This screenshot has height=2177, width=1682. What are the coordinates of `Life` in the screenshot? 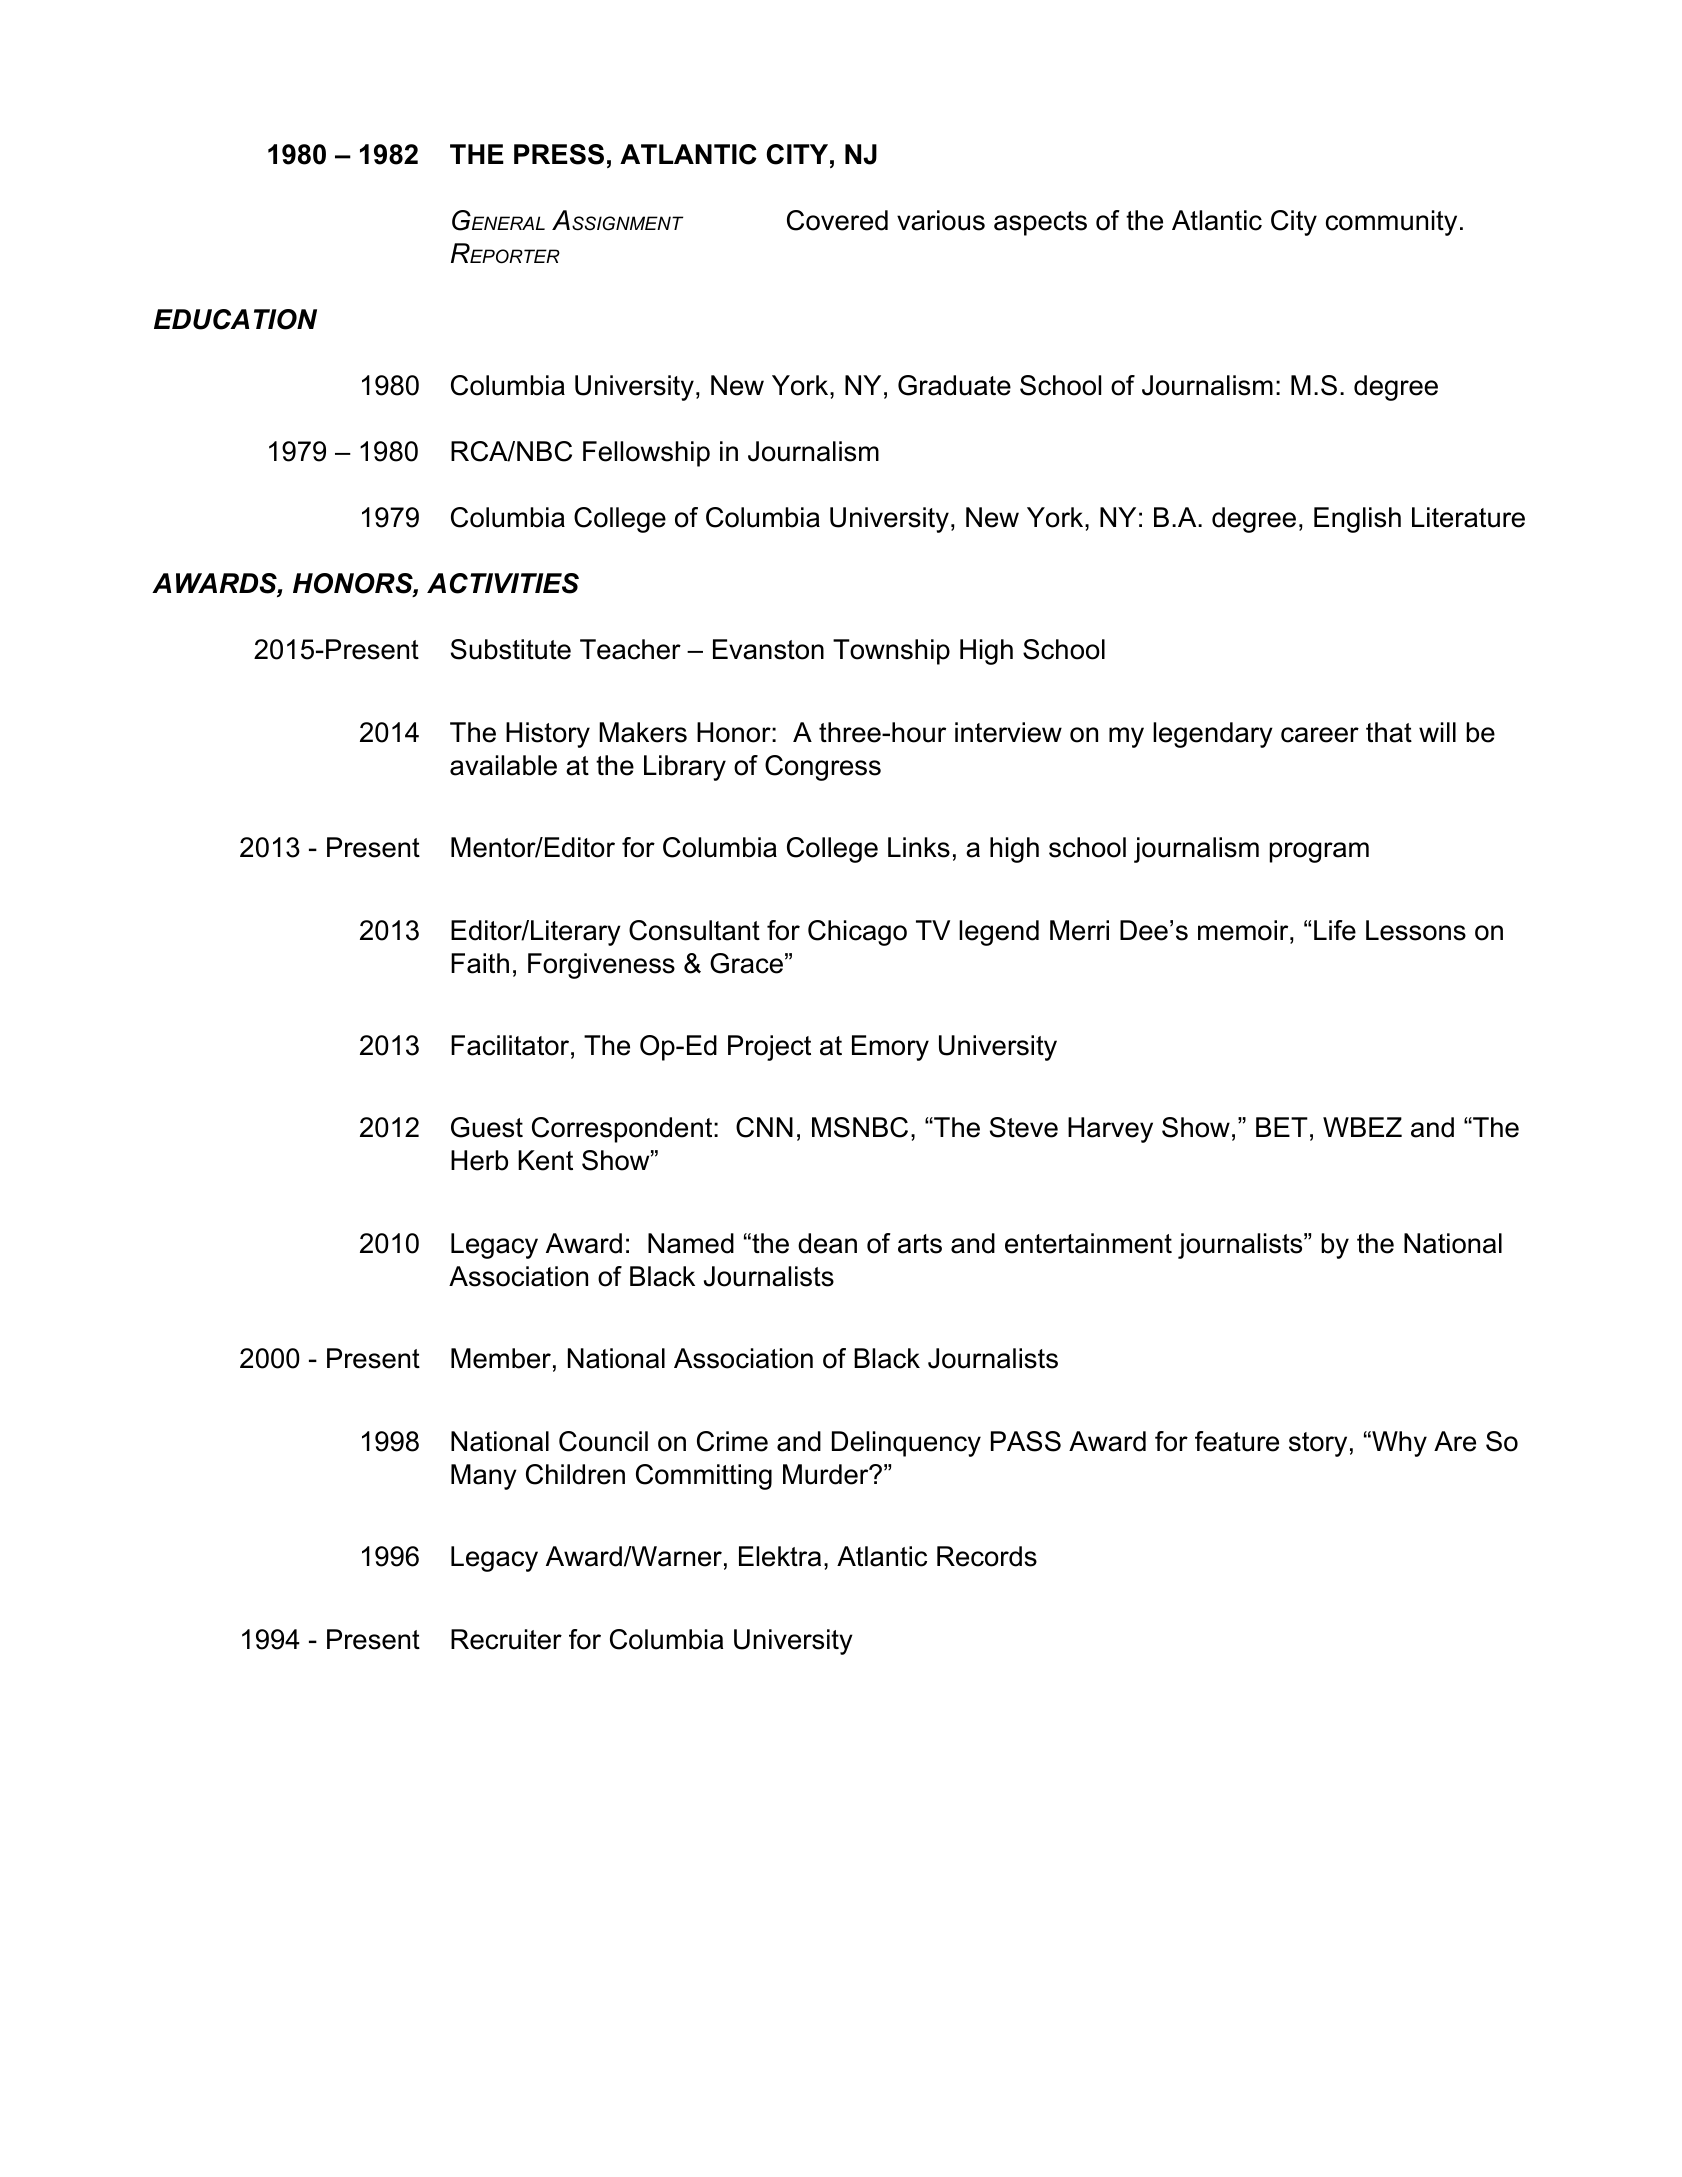 It's located at (1335, 930).
